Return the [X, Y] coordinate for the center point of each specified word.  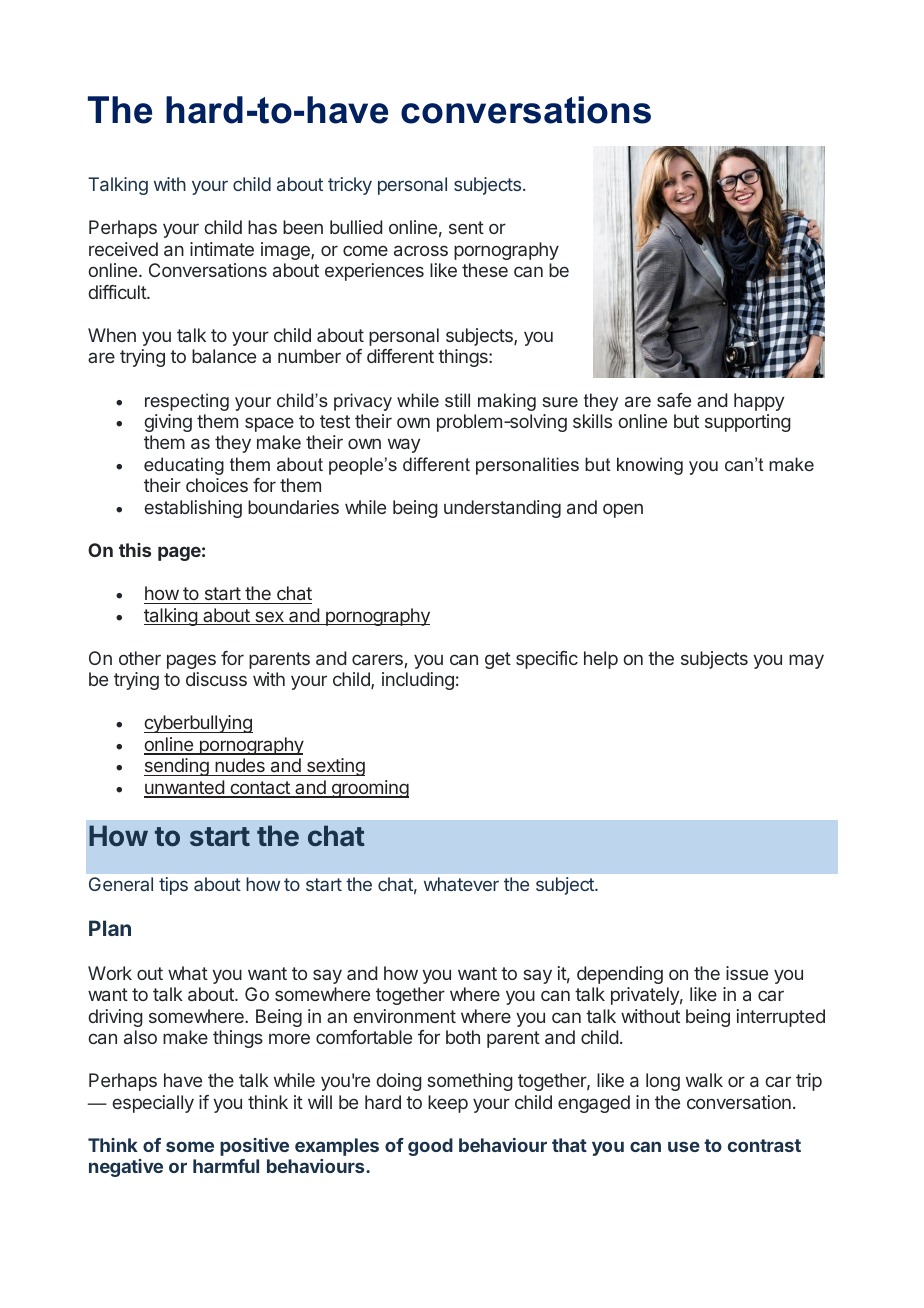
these [485, 270]
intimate [222, 249]
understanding [502, 509]
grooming [369, 789]
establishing [193, 509]
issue [747, 973]
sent [466, 227]
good [430, 1147]
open [623, 510]
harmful [226, 1166]
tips [173, 886]
